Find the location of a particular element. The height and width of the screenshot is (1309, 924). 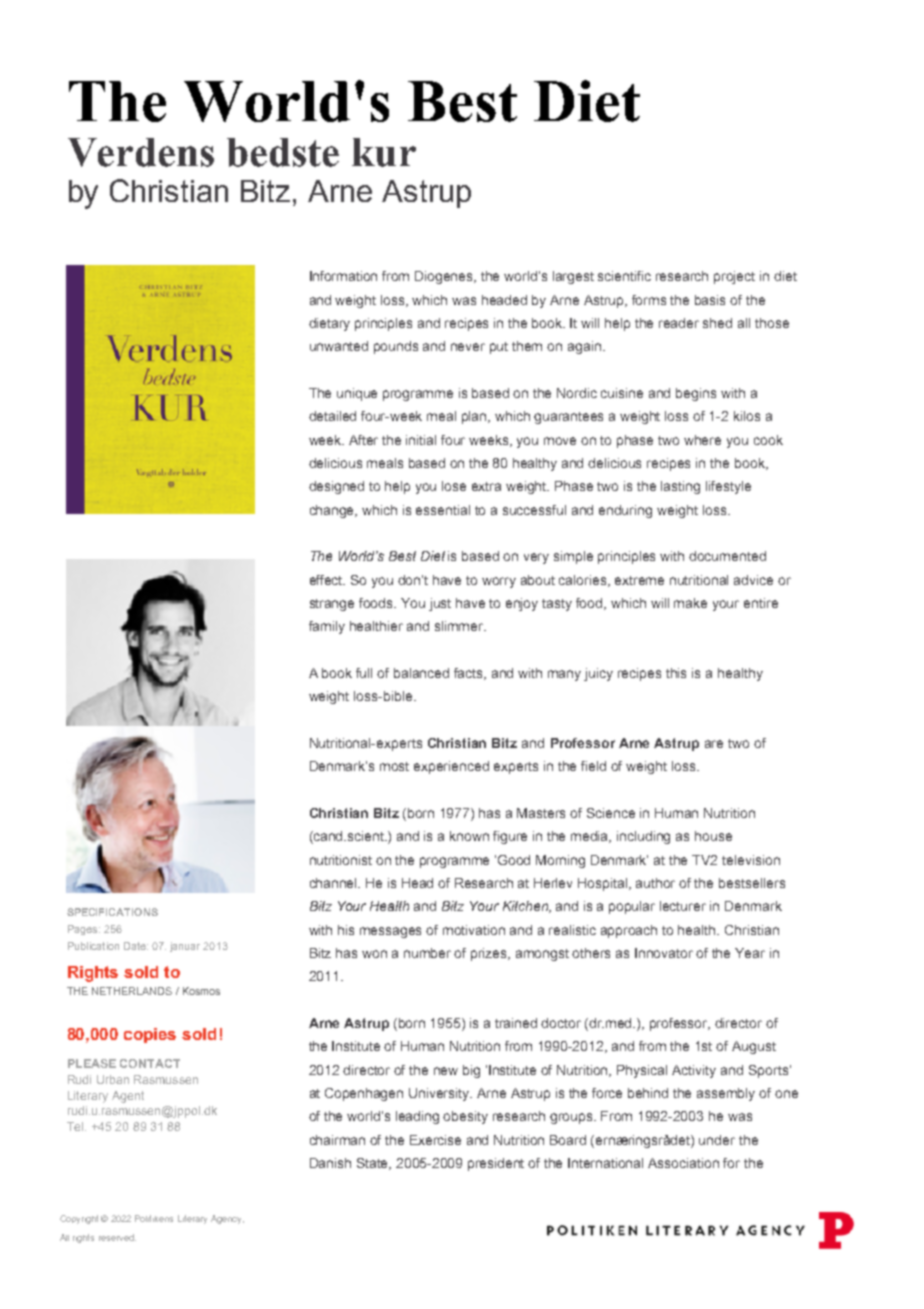

Agency is located at coordinates (227, 1219).
